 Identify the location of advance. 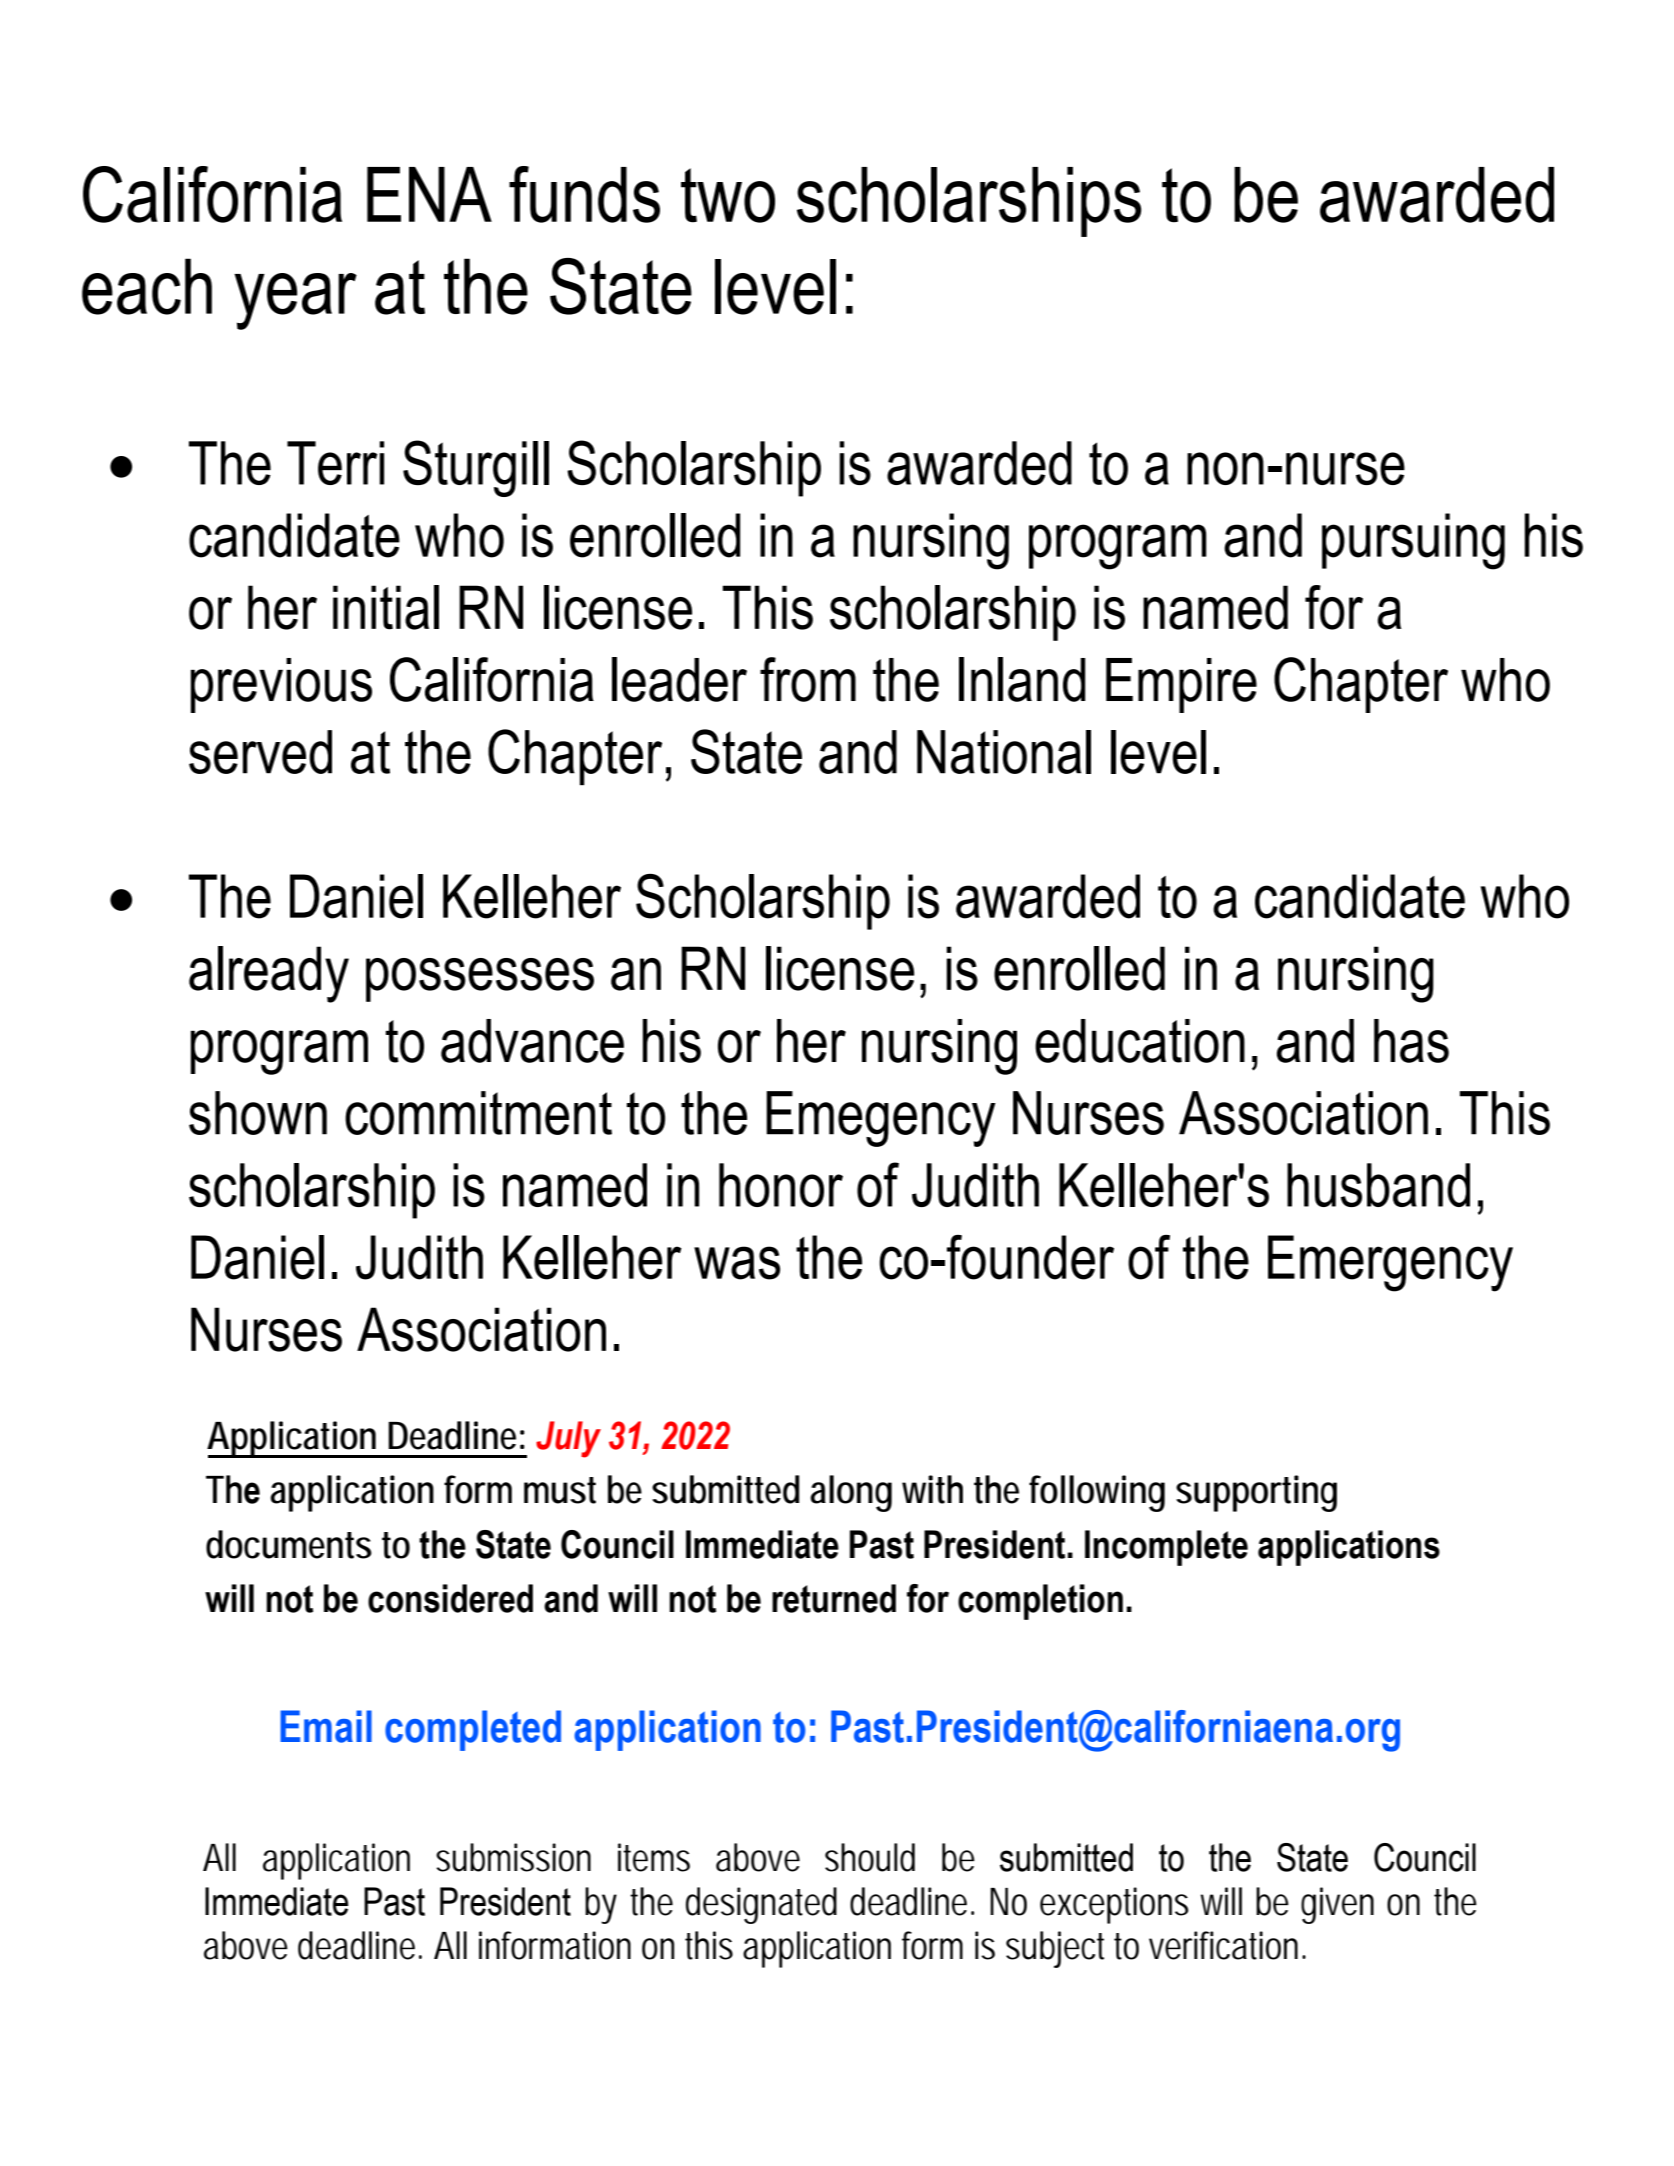
(532, 1041).
